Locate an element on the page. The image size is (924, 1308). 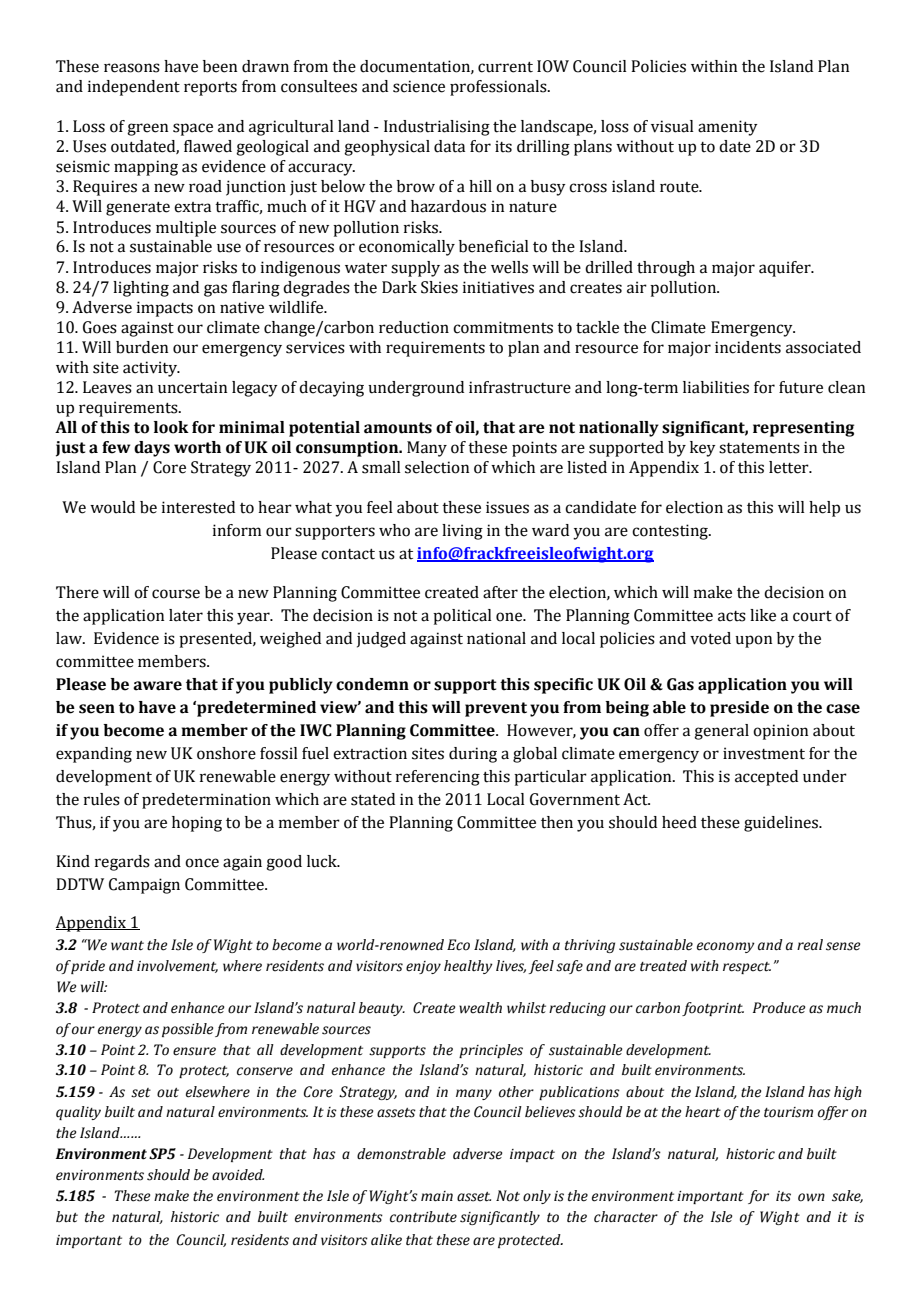
professionals is located at coordinates (499, 88).
